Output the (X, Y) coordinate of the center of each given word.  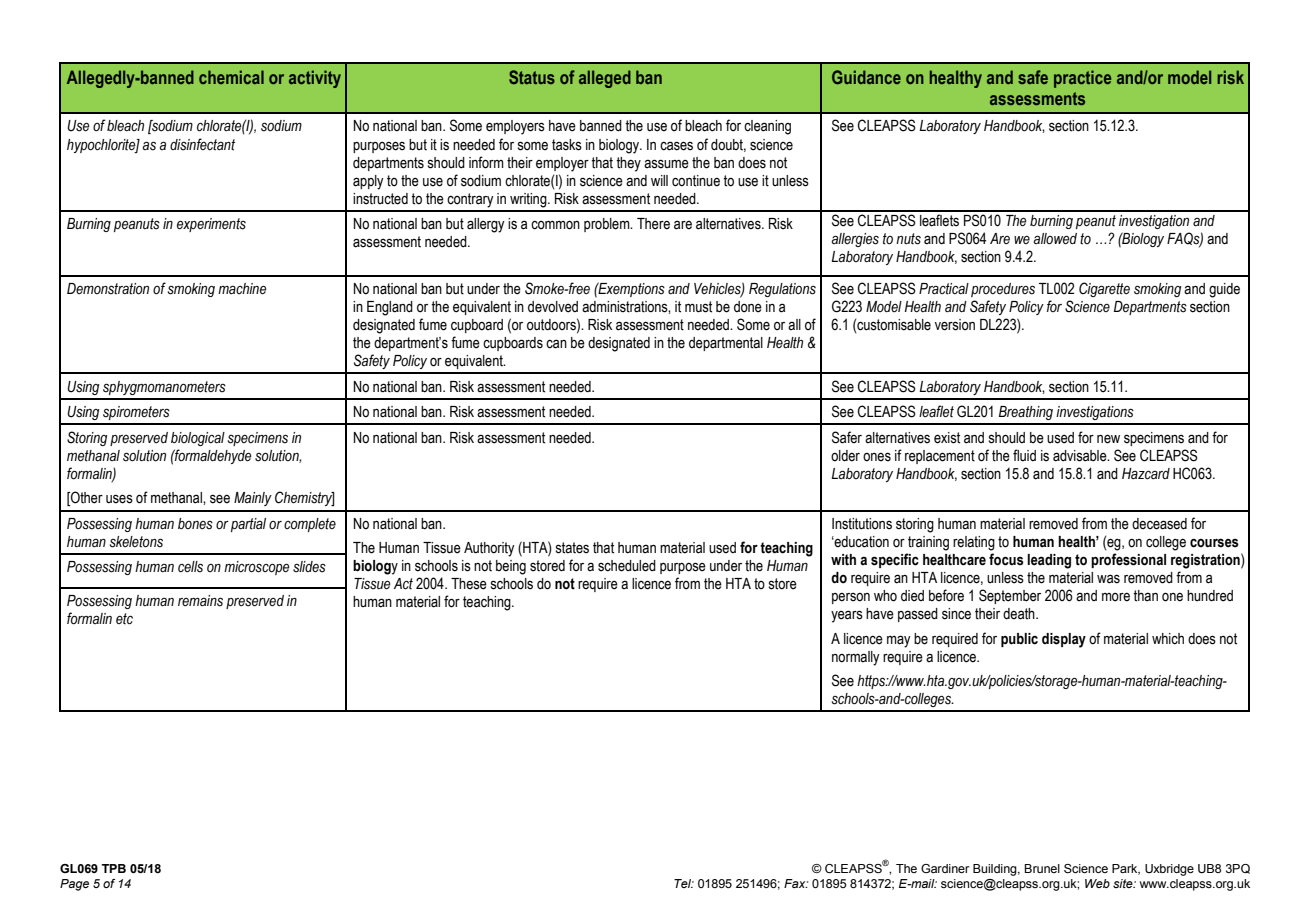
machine (242, 289)
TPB (114, 868)
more (1116, 597)
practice (1082, 79)
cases (676, 146)
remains (200, 601)
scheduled (627, 566)
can (556, 344)
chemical (231, 77)
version (955, 325)
